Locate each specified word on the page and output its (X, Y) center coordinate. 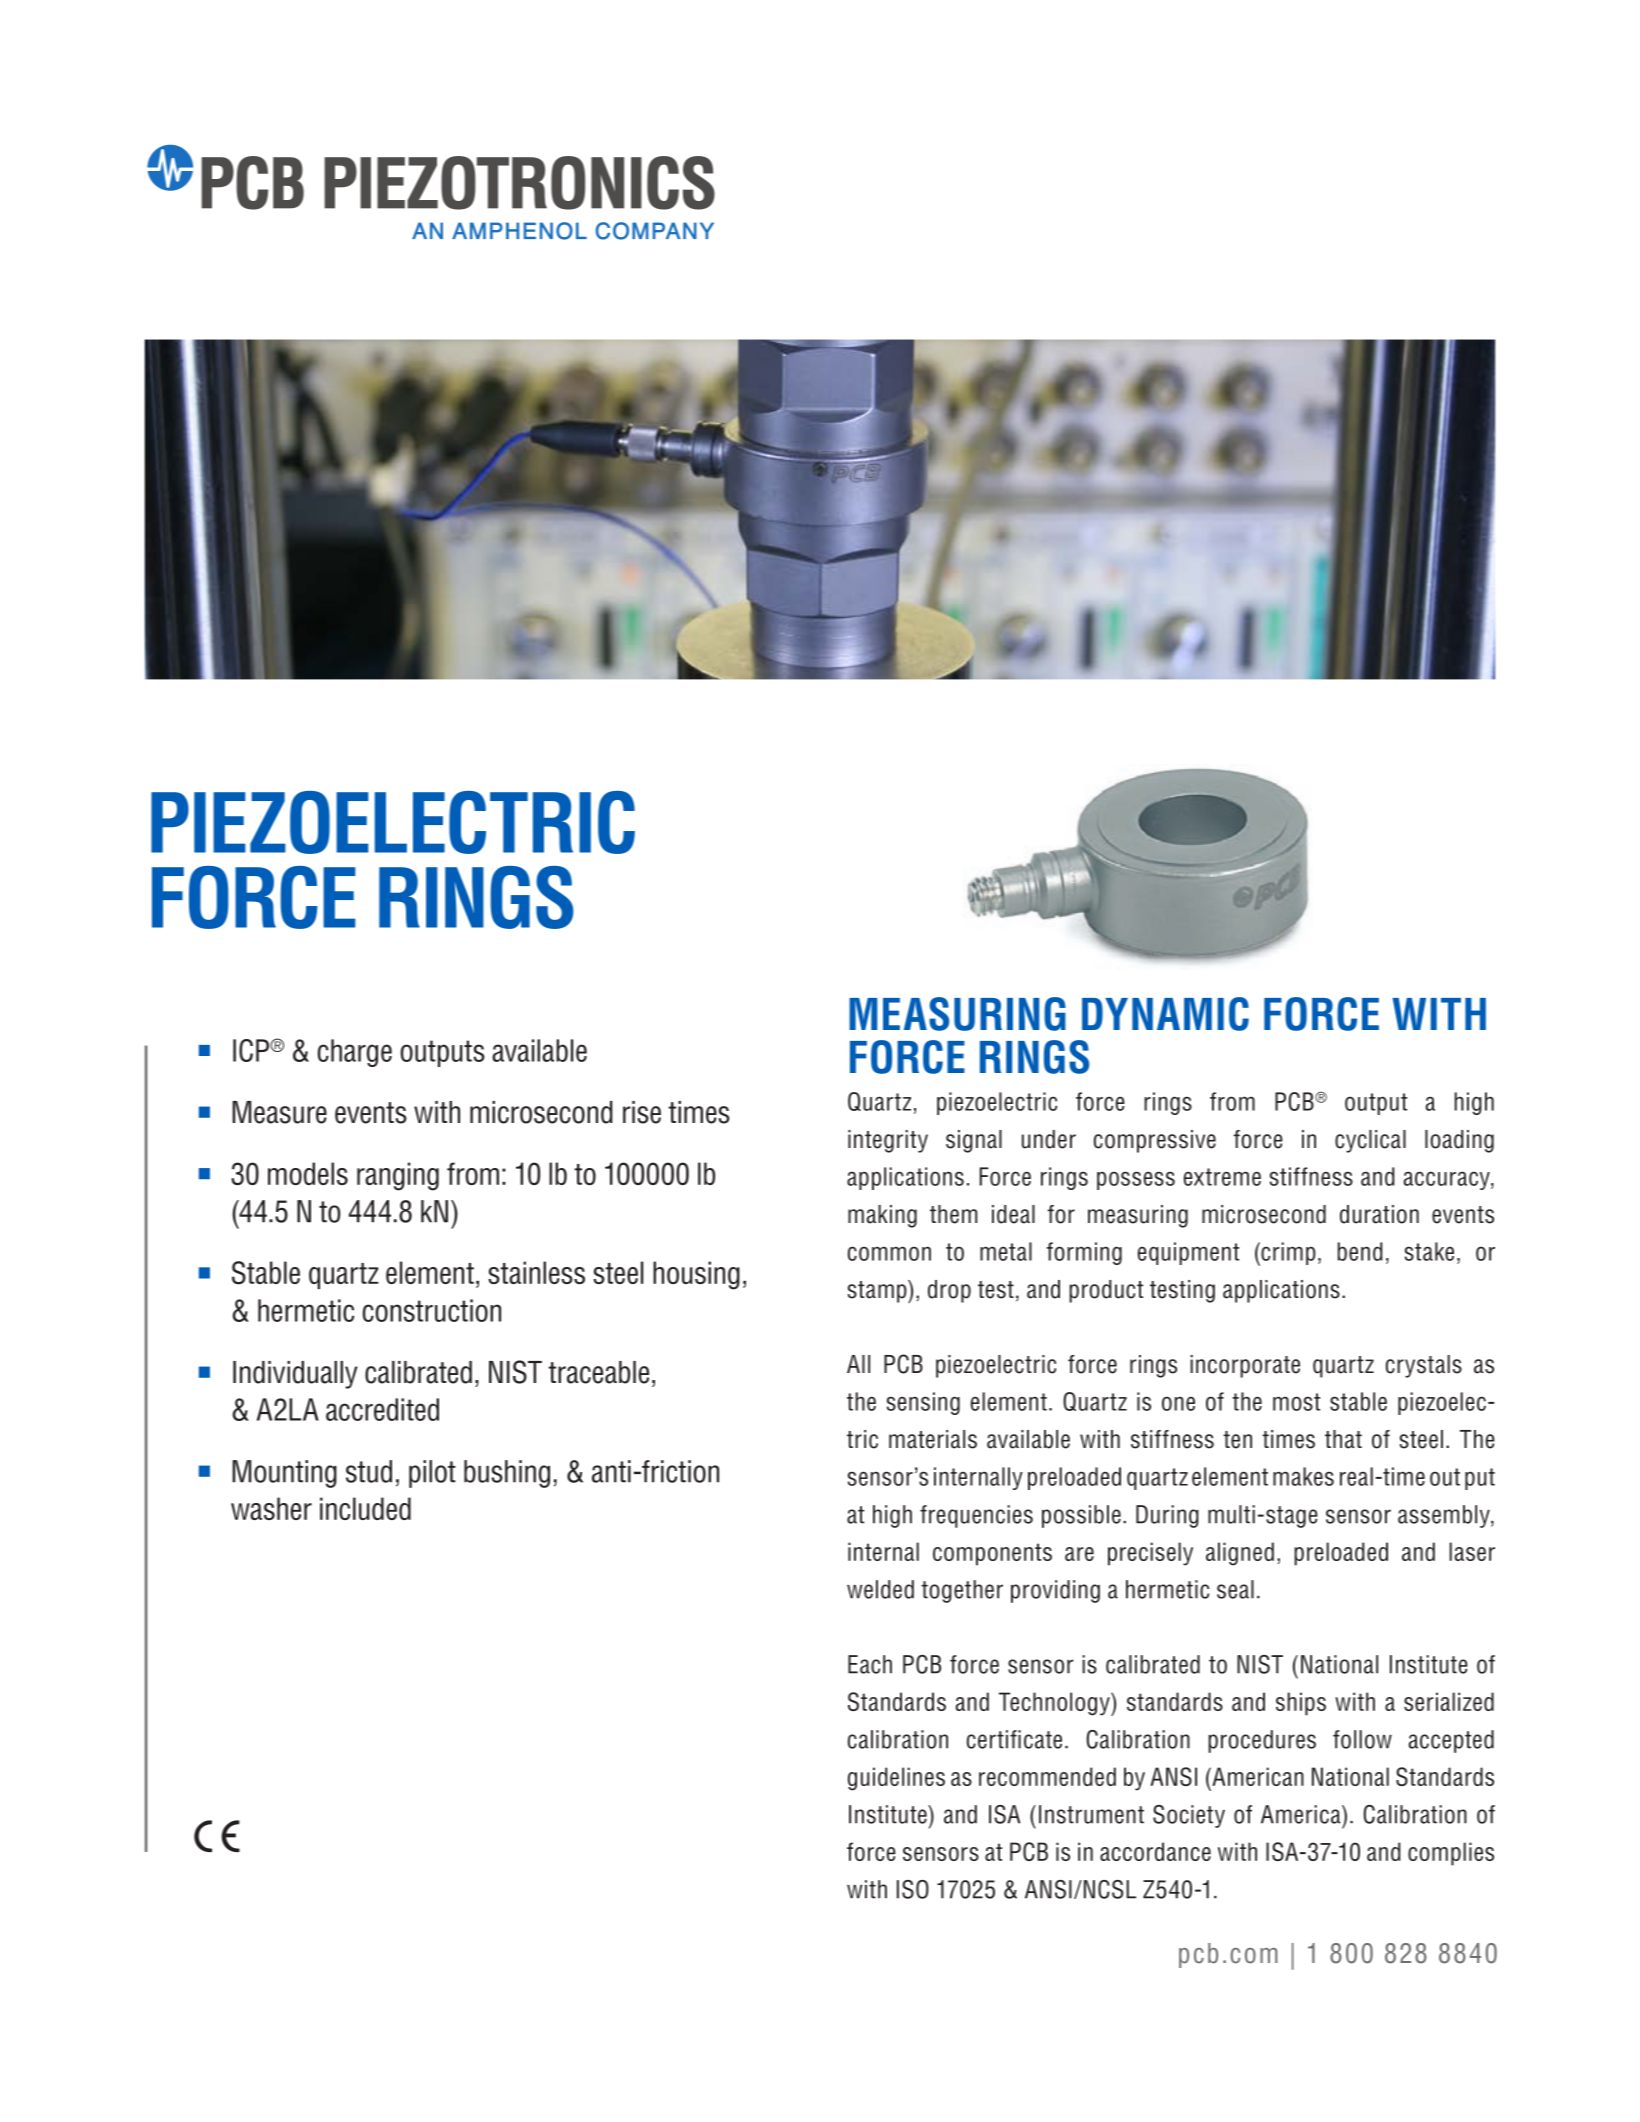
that (1343, 1439)
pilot (432, 1474)
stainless (536, 1272)
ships (1301, 1704)
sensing (923, 1403)
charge (355, 1053)
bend (1360, 1251)
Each (870, 1664)
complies (1451, 1854)
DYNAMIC (1165, 1014)
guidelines (896, 1779)
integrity (888, 1141)
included (365, 1508)
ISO (913, 1889)
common (889, 1253)
